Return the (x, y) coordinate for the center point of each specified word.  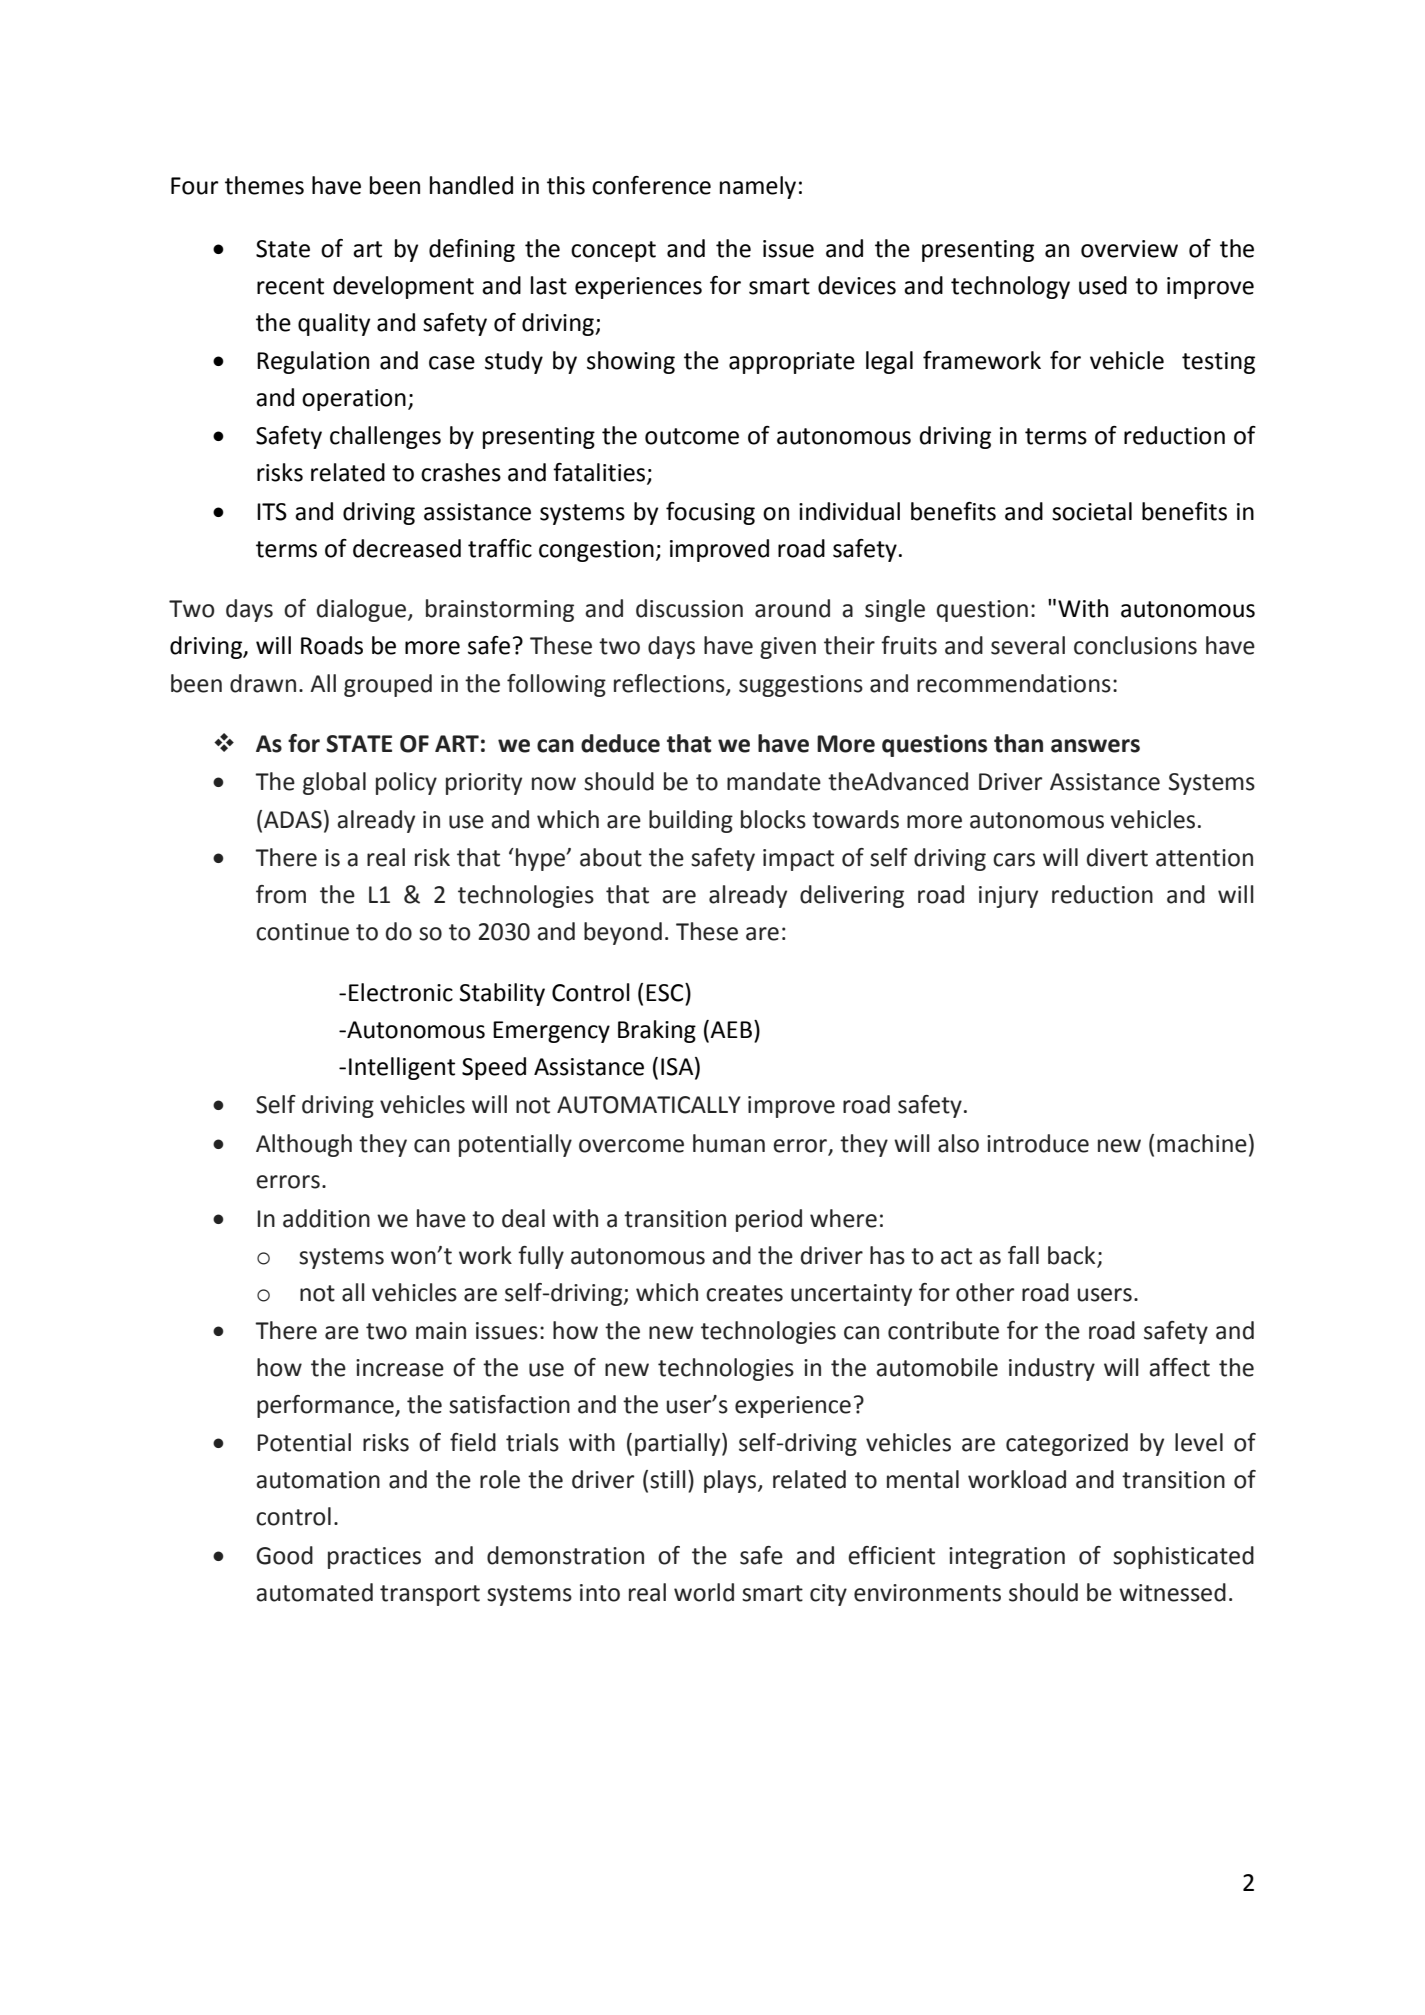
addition (326, 1218)
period (769, 1220)
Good (284, 1555)
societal (1092, 511)
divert (1117, 857)
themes (264, 185)
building (691, 821)
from (281, 894)
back (1071, 1255)
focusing (710, 513)
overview (1129, 249)
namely (758, 187)
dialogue (363, 610)
